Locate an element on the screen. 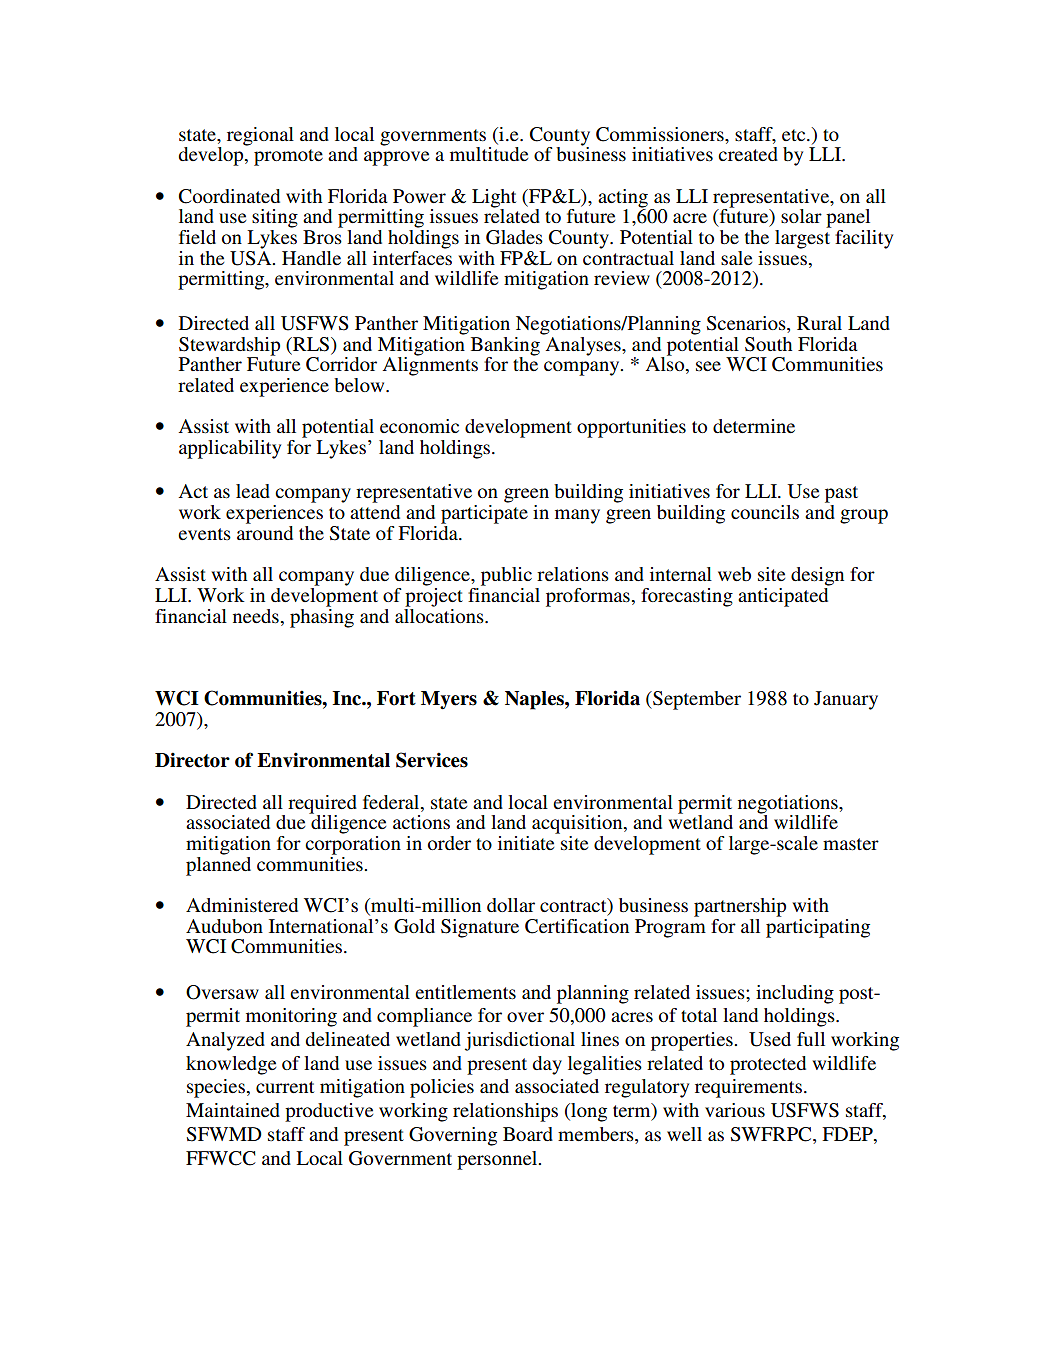  design is located at coordinates (817, 576).
